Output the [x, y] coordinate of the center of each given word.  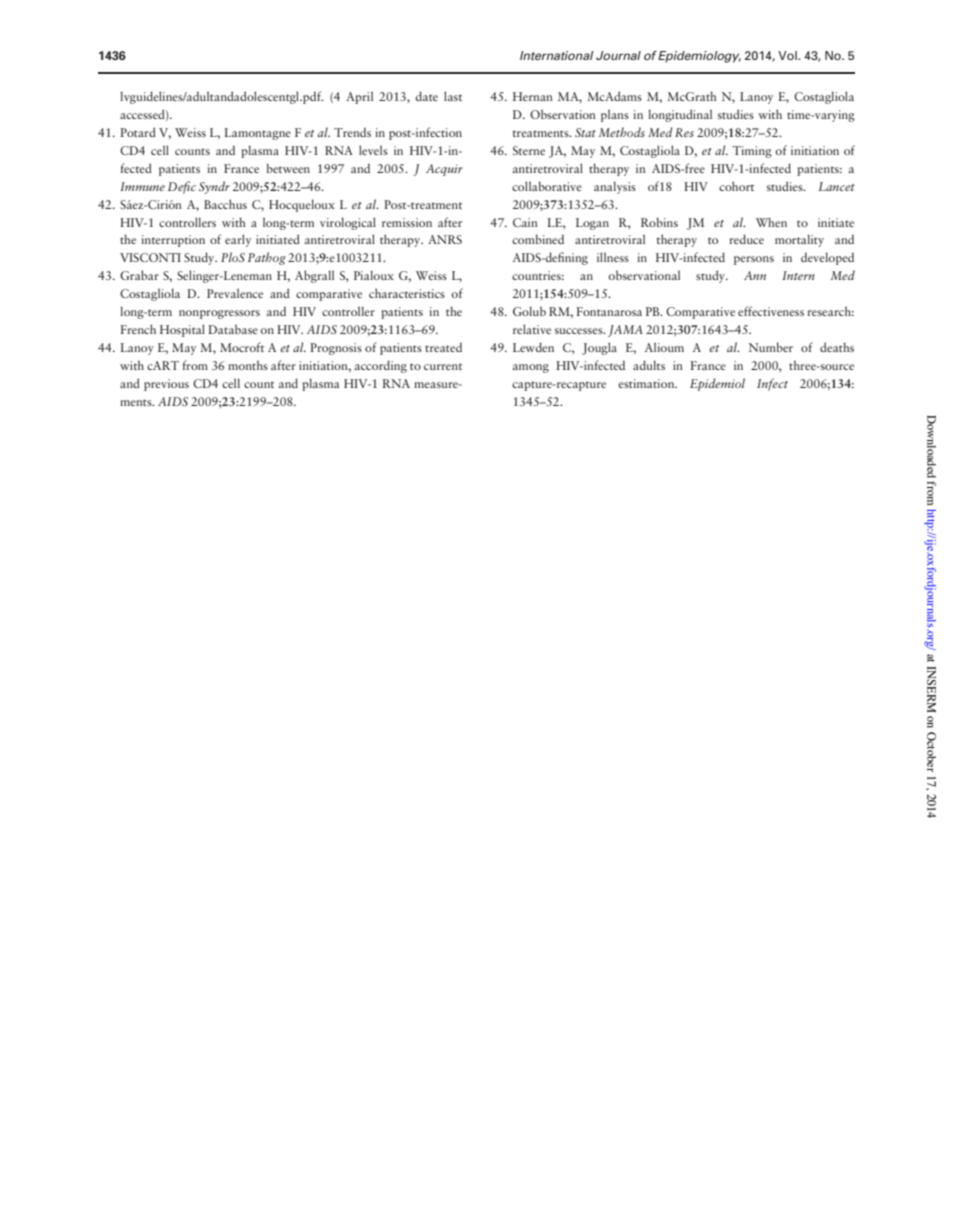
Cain [525, 222]
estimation [647, 383]
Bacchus [225, 204]
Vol [788, 55]
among [531, 368]
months [248, 365]
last [453, 96]
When [771, 222]
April [359, 97]
